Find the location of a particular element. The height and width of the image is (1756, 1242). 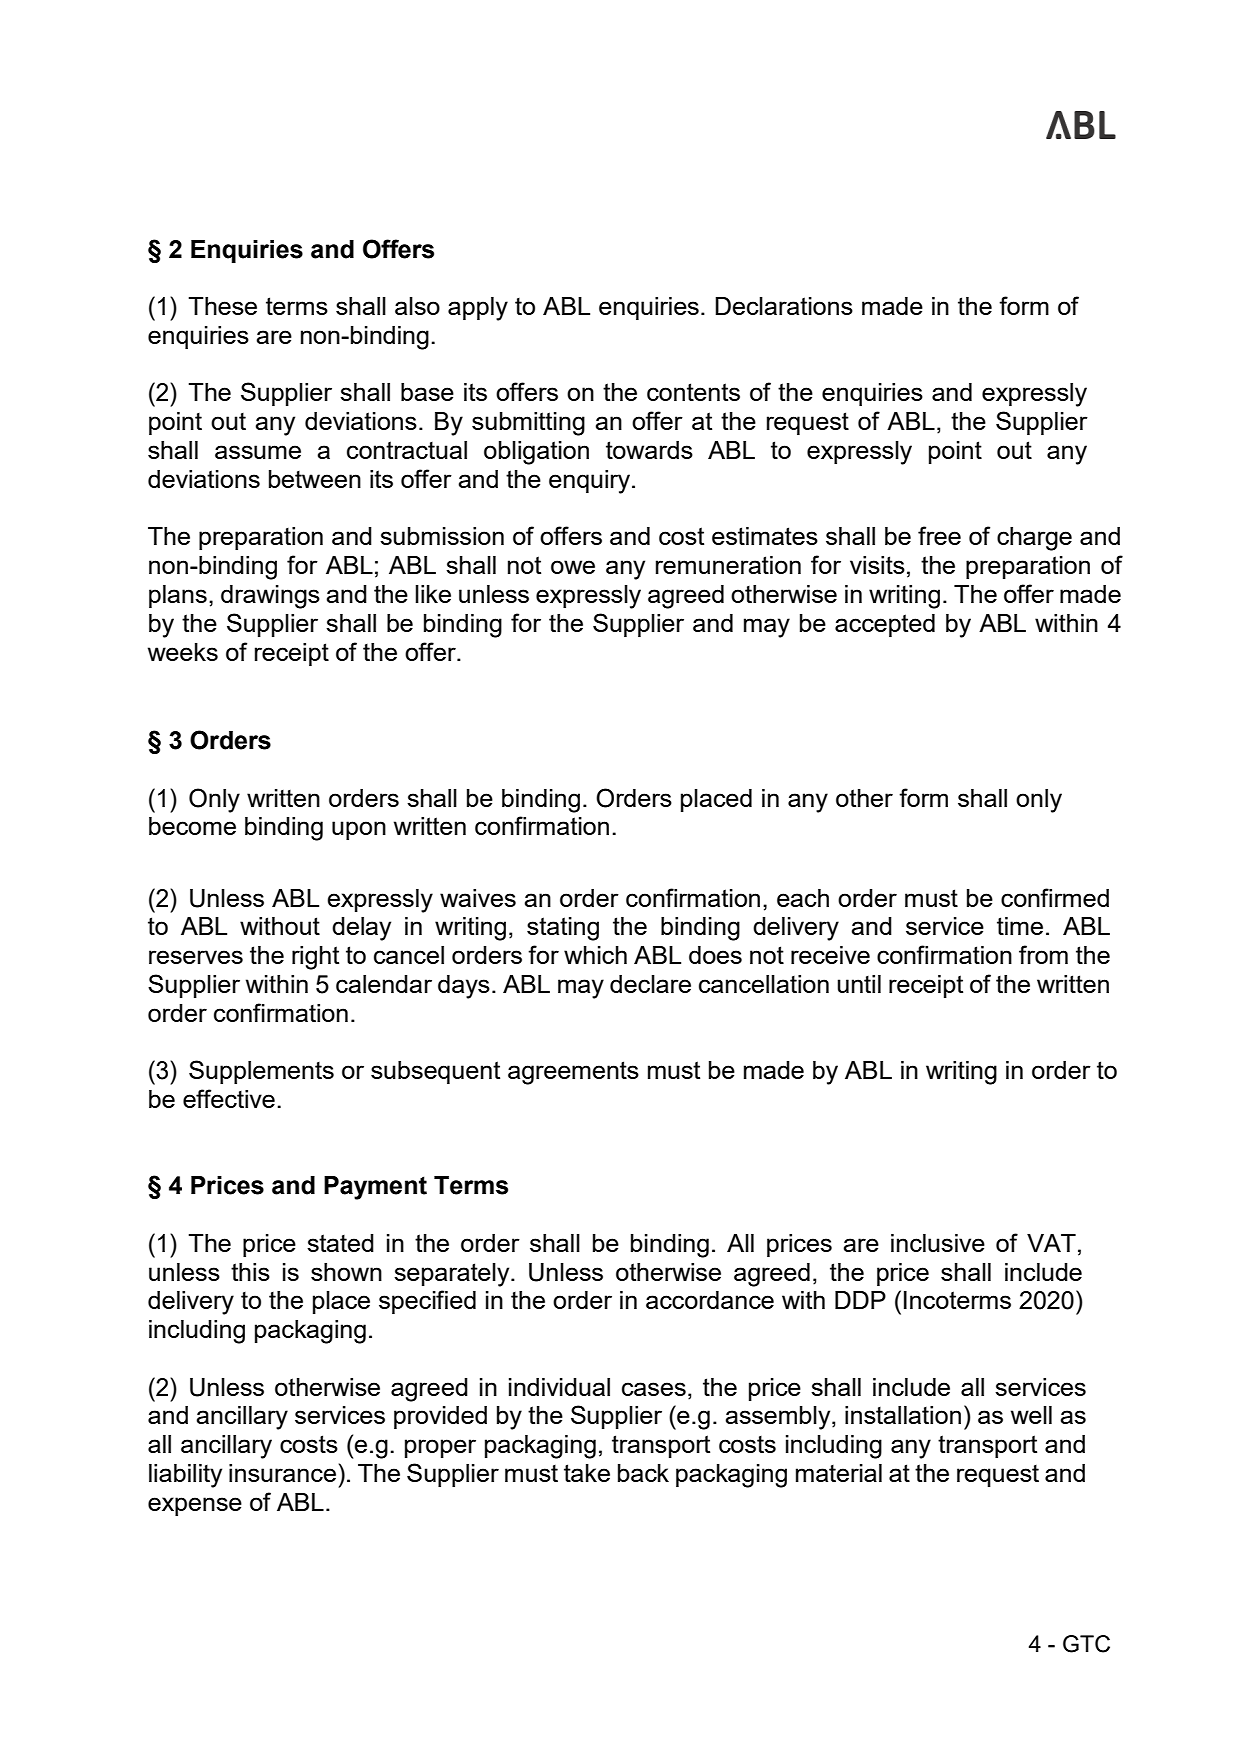

agreements is located at coordinates (573, 1073).
